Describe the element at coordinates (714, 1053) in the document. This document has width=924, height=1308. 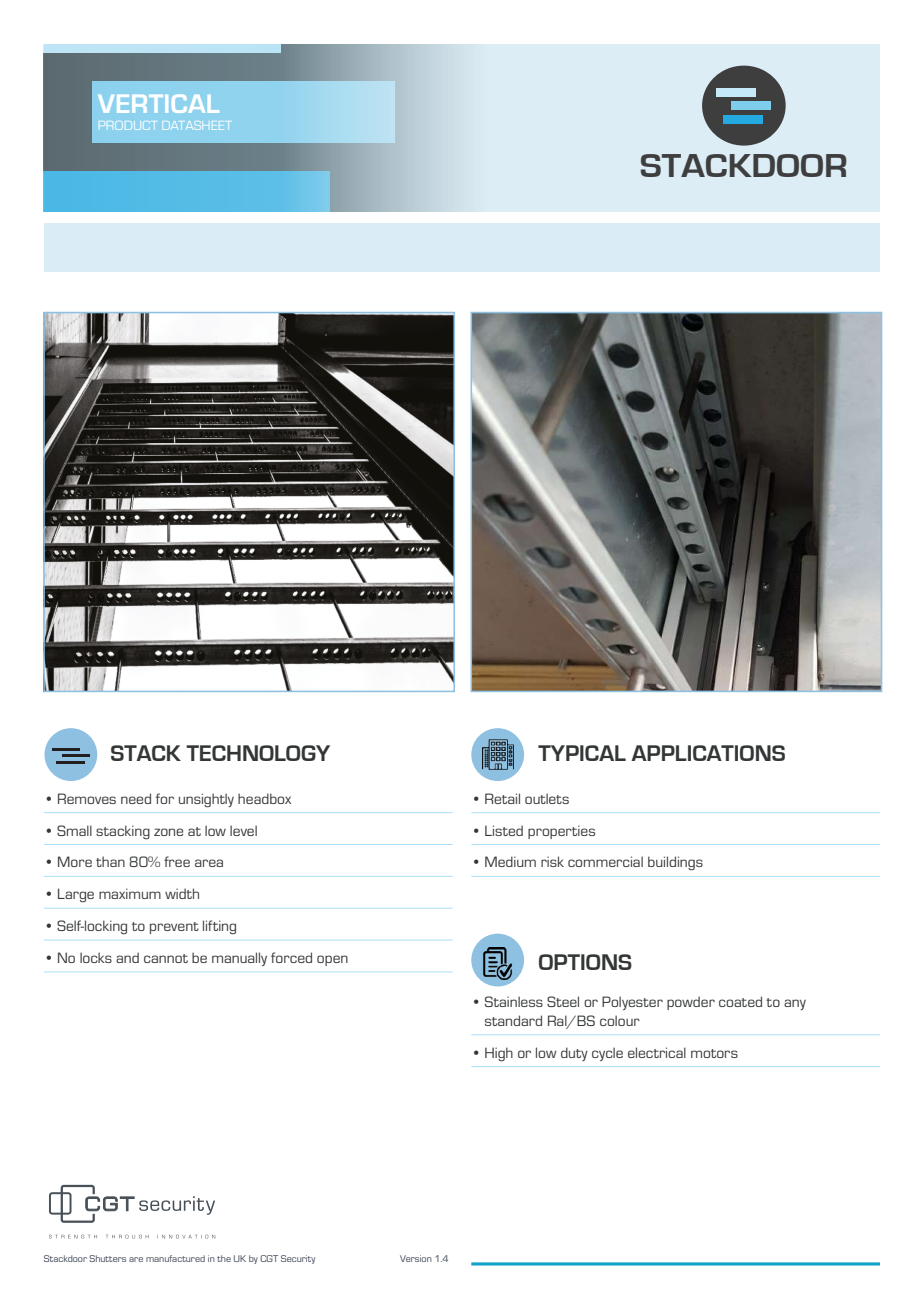
I see `motors` at that location.
